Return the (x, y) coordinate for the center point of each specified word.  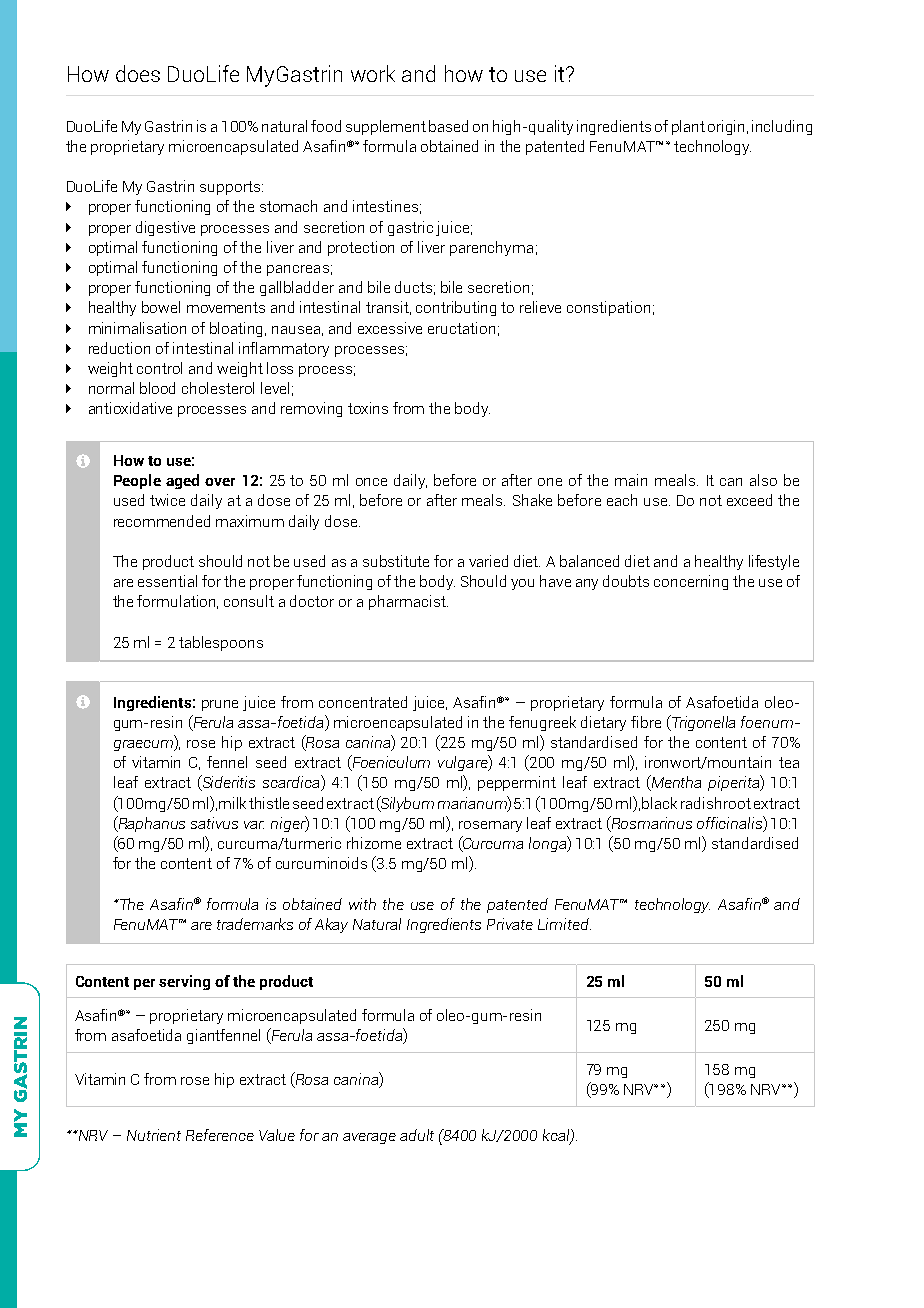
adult (417, 1135)
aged (182, 481)
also (763, 480)
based (448, 126)
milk (232, 803)
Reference (220, 1135)
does (138, 73)
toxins (368, 408)
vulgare (464, 763)
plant (688, 127)
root (737, 803)
